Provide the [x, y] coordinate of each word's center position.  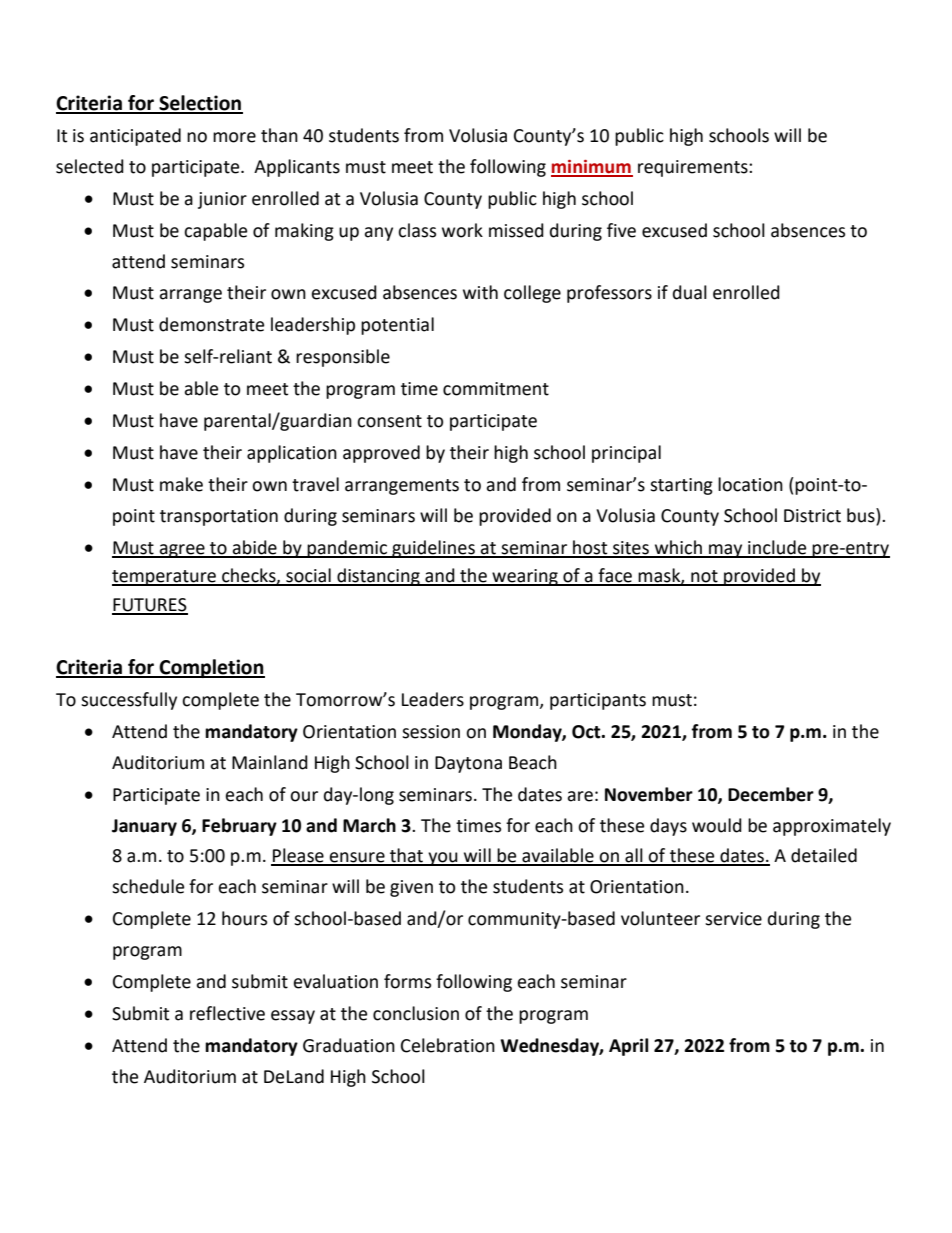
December [771, 794]
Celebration [448, 1045]
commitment [496, 389]
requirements [694, 168]
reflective [227, 1013]
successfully [129, 701]
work [462, 230]
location [750, 484]
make [181, 484]
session [431, 732]
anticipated [135, 137]
